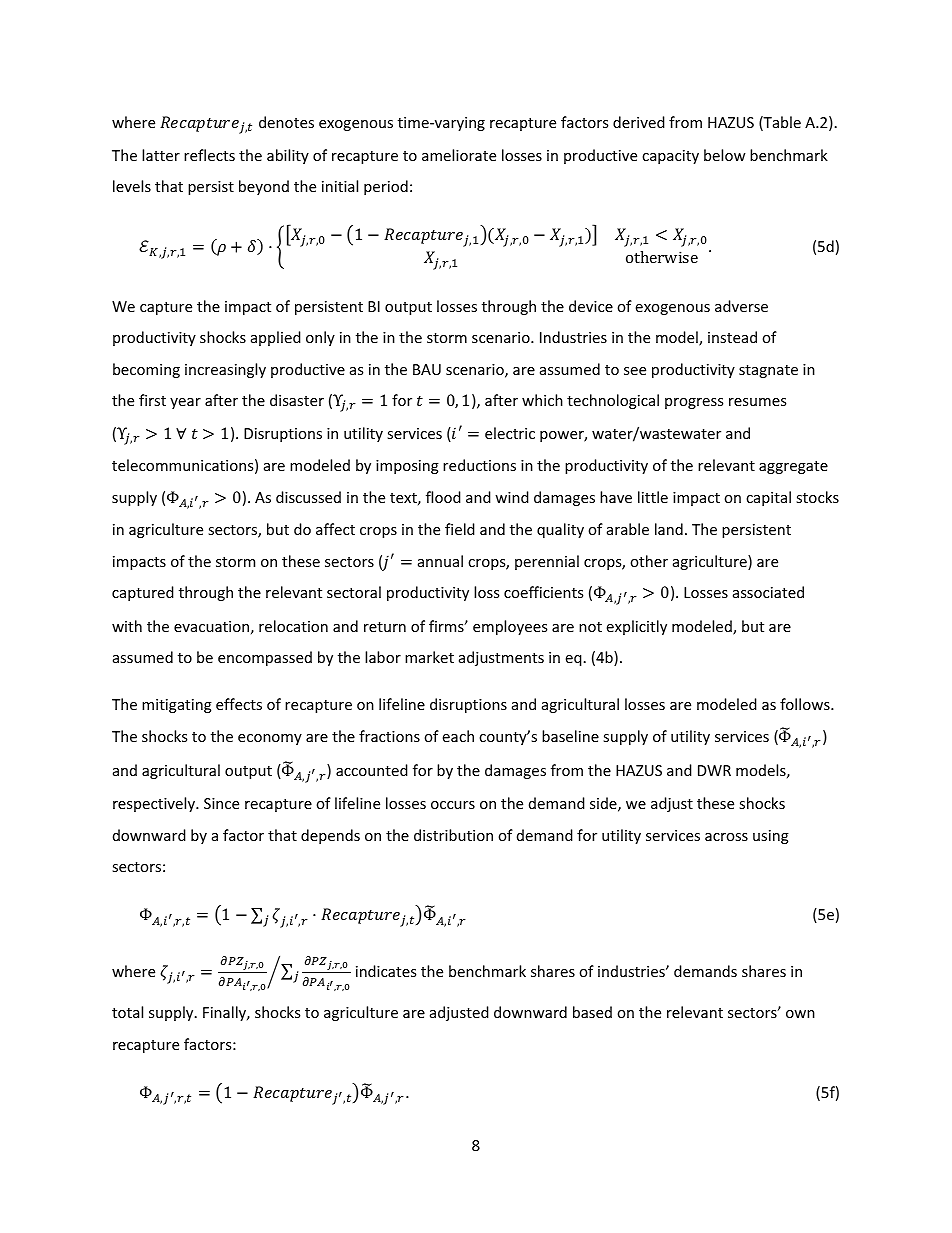  What do you see at coordinates (239, 704) in the page?
I see `effects` at bounding box center [239, 704].
